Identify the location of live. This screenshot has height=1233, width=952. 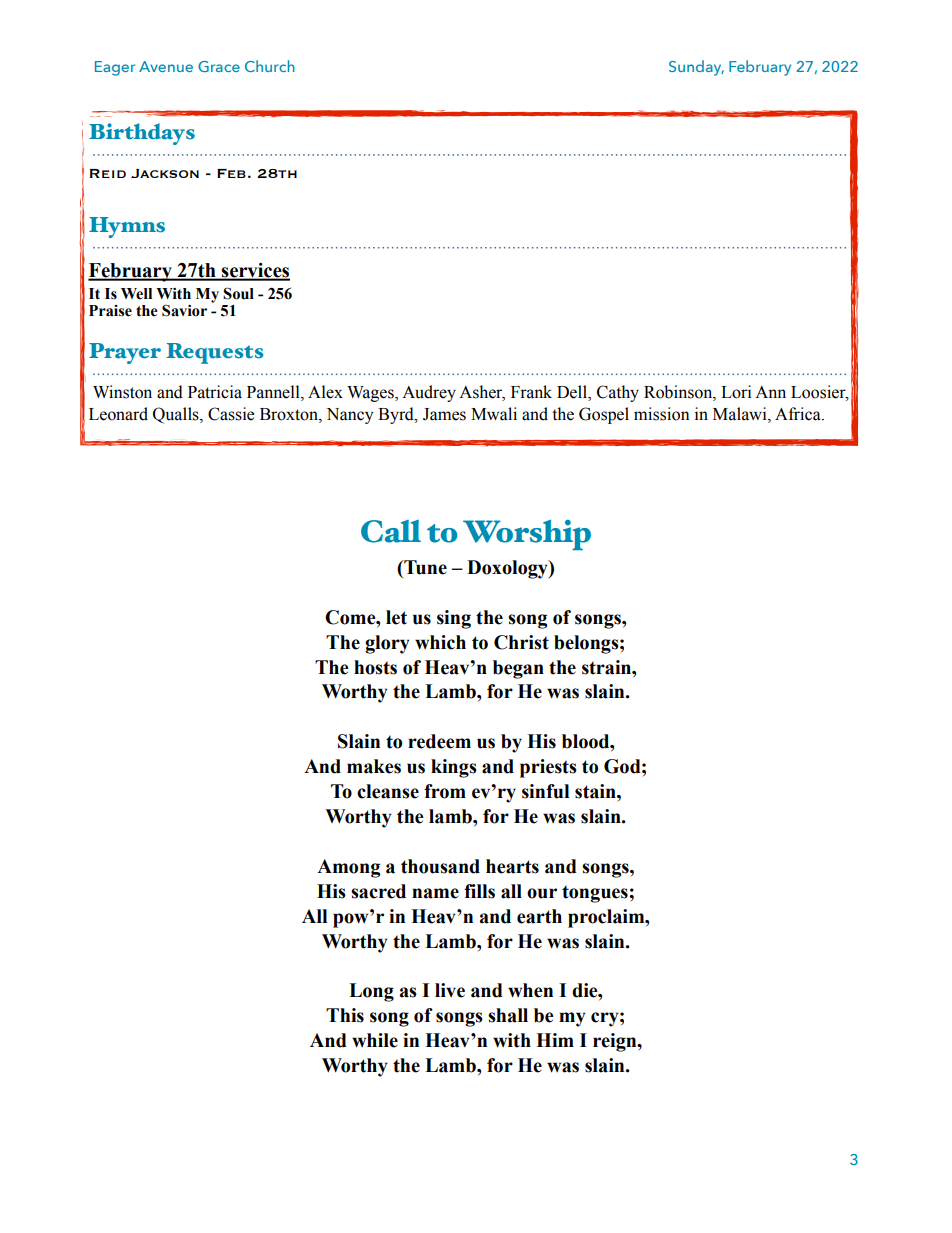
(450, 990).
